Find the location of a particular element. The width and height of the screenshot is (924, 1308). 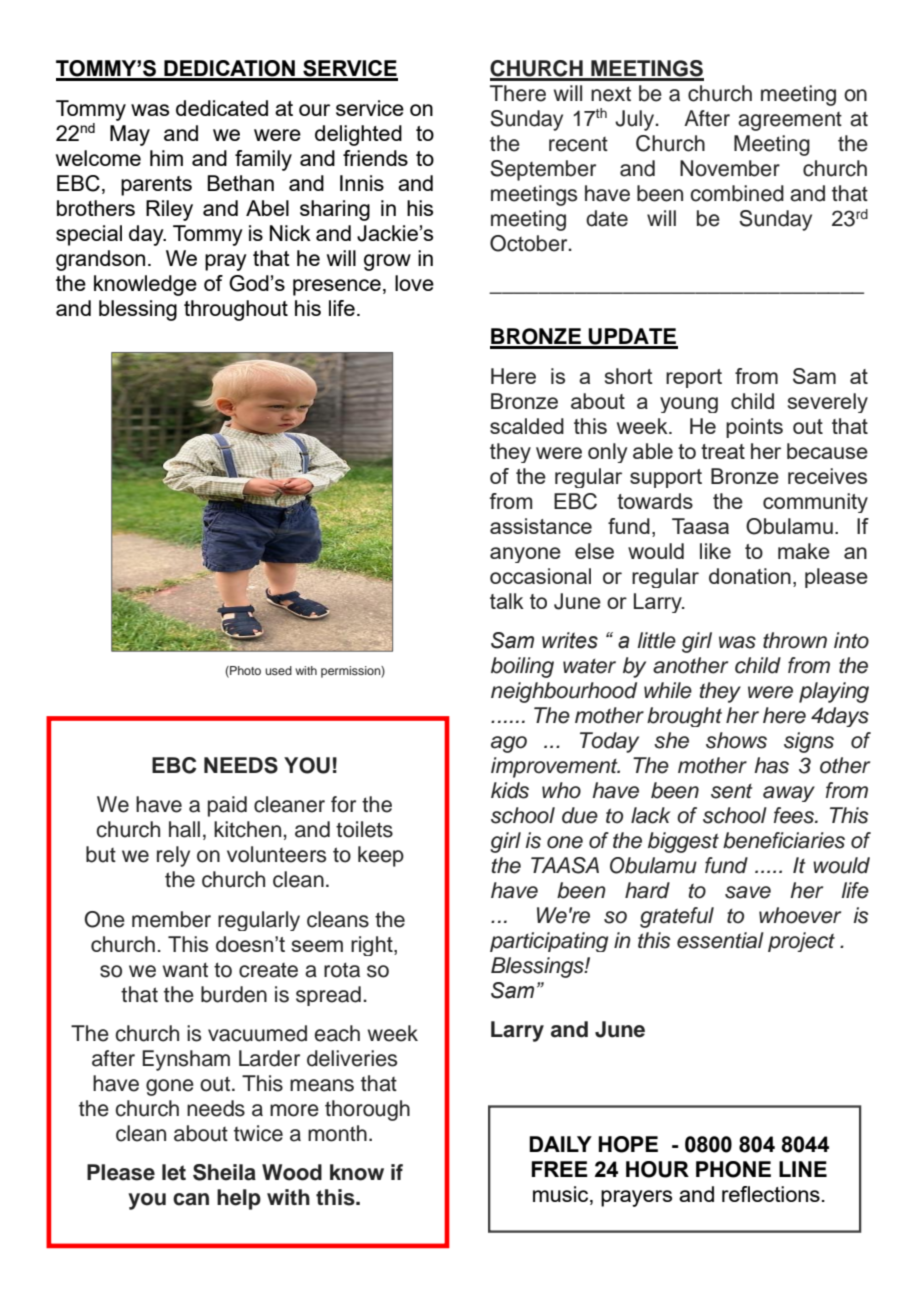

agreement is located at coordinates (790, 121).
